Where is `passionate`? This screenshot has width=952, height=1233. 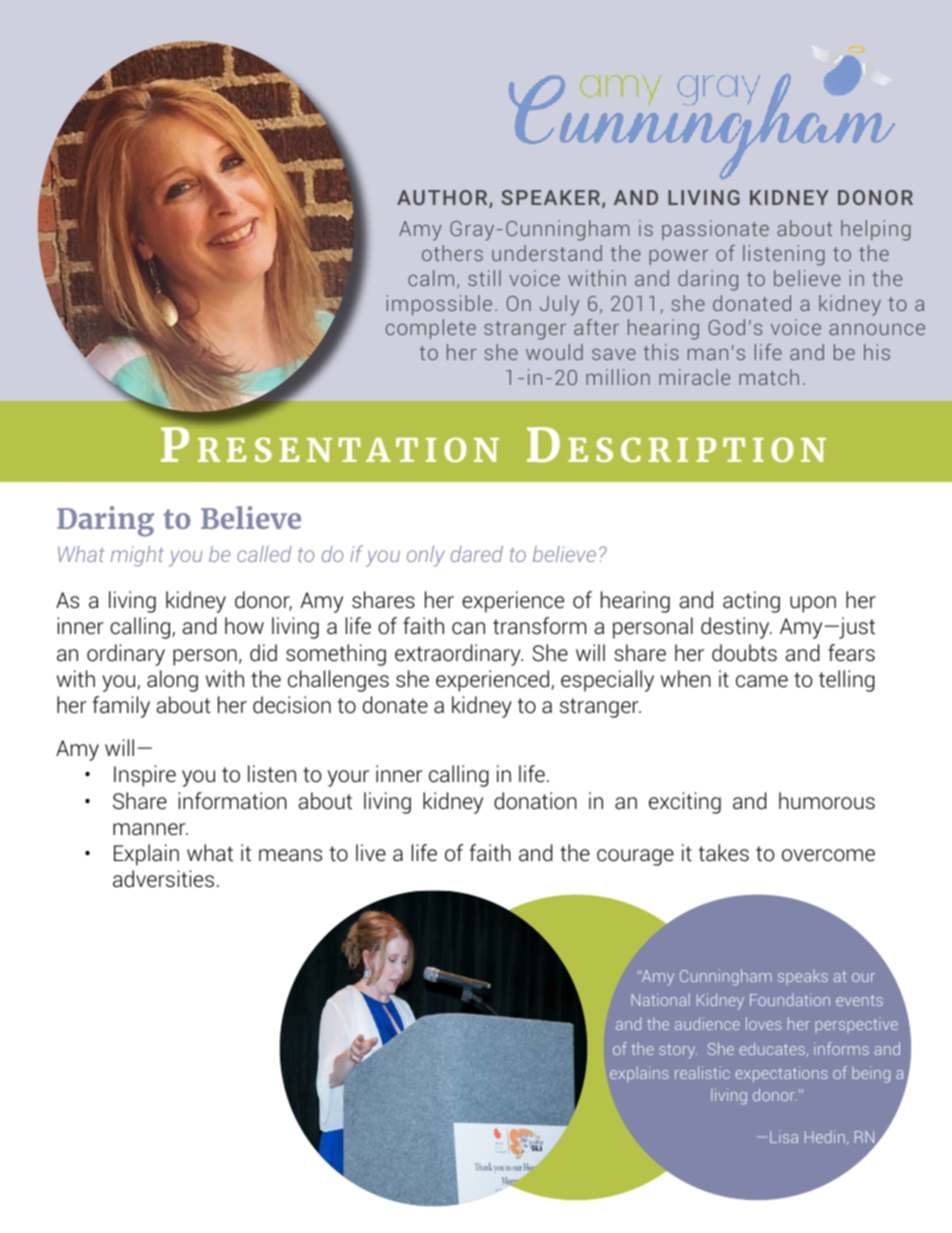
passionate is located at coordinates (715, 230).
